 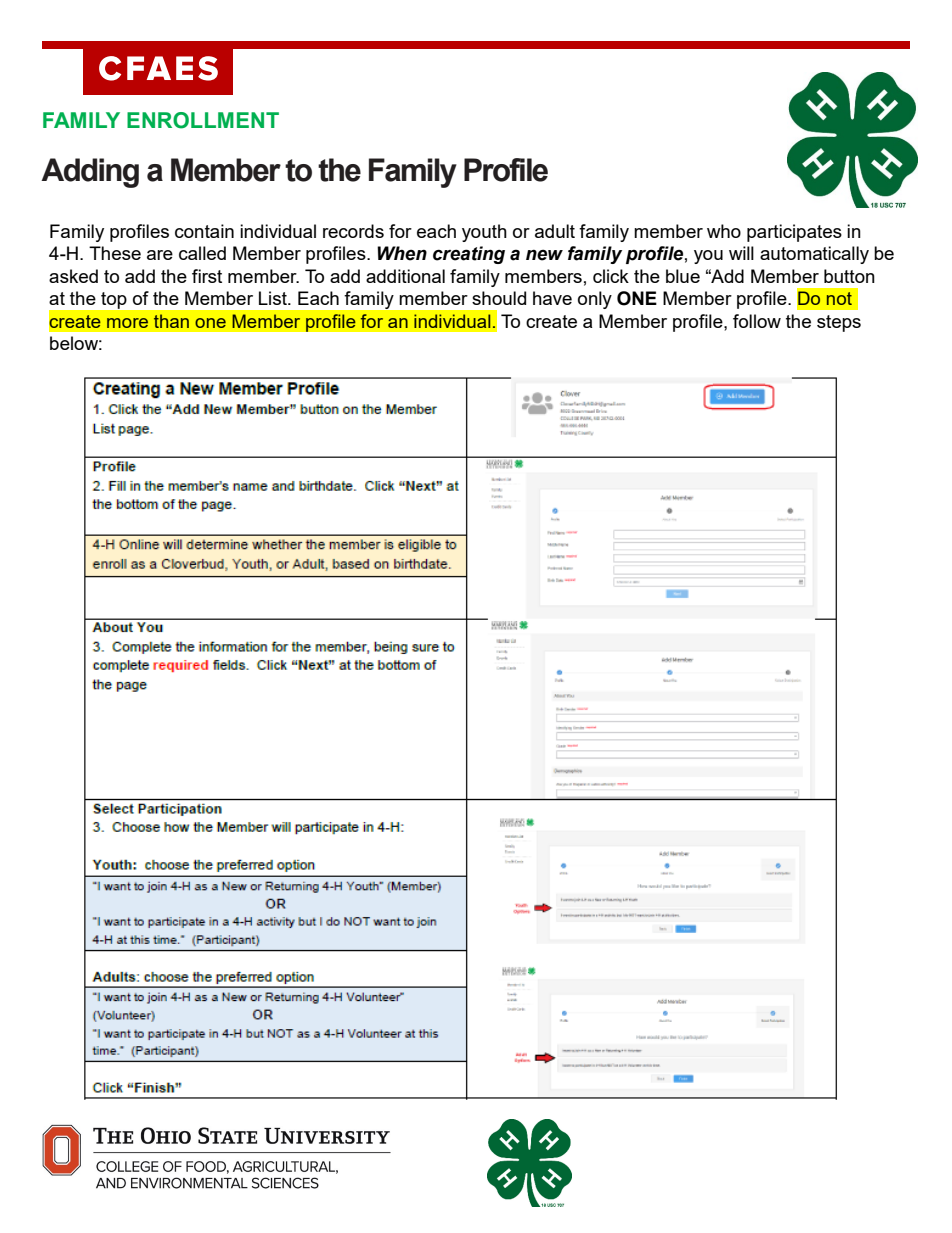 What do you see at coordinates (724, 231) in the document?
I see `who` at bounding box center [724, 231].
